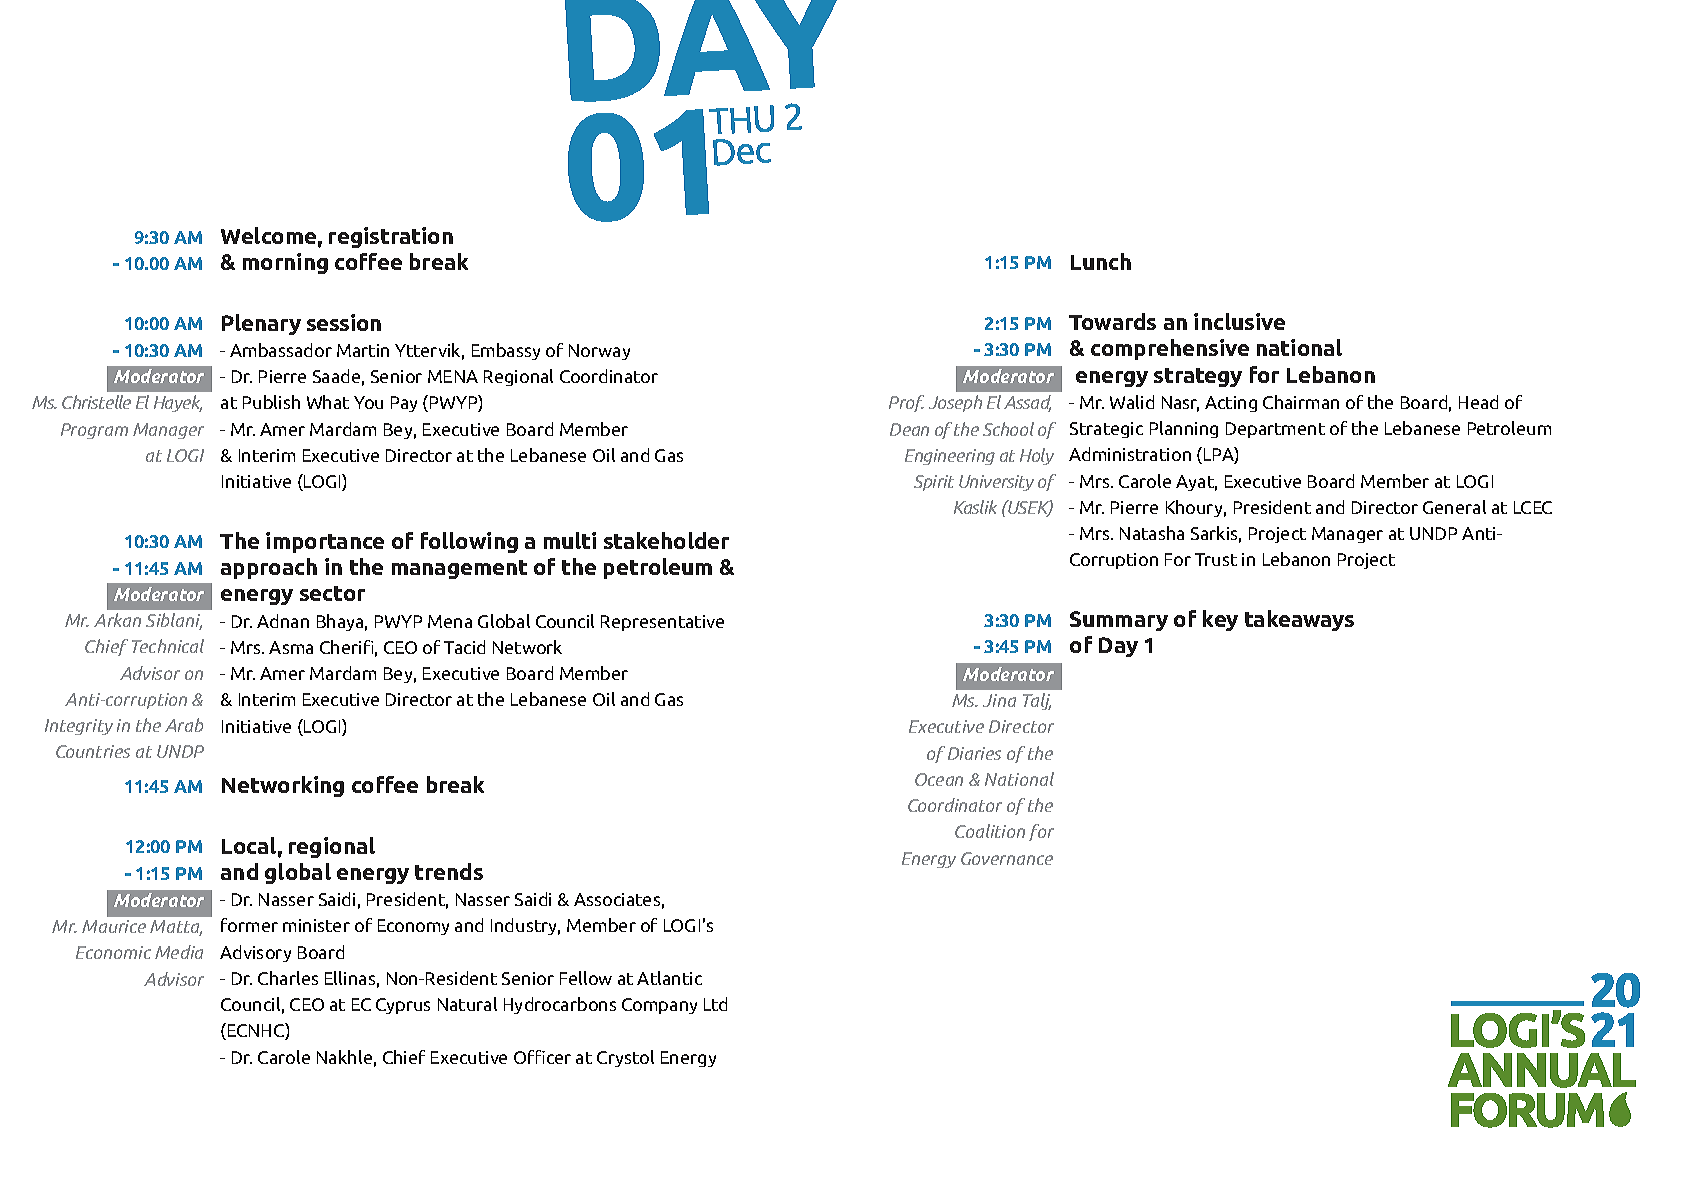 This screenshot has width=1699, height=1202. I want to click on morning, so click(285, 263).
